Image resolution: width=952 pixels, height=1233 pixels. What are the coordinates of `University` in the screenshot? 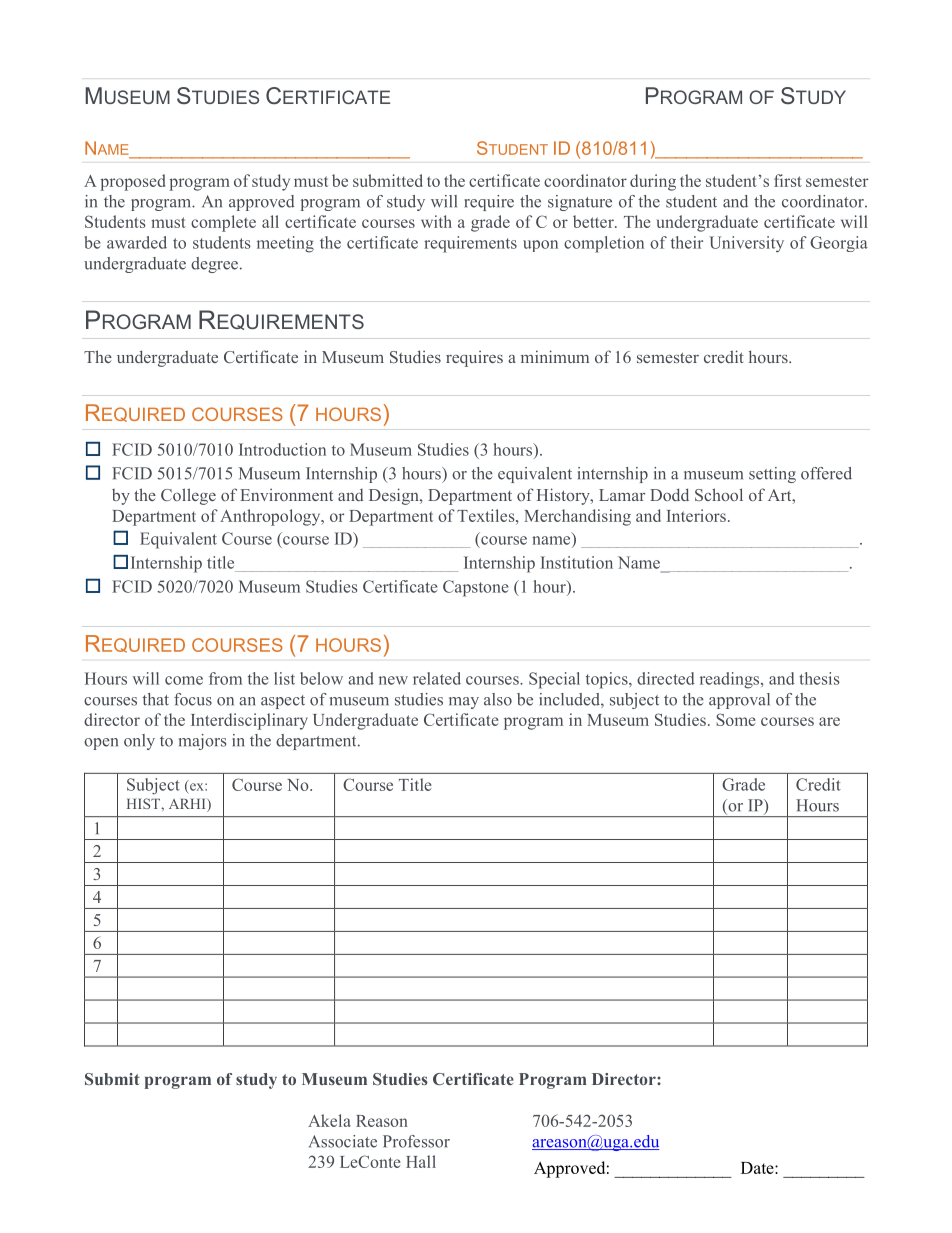 It's located at (746, 244).
